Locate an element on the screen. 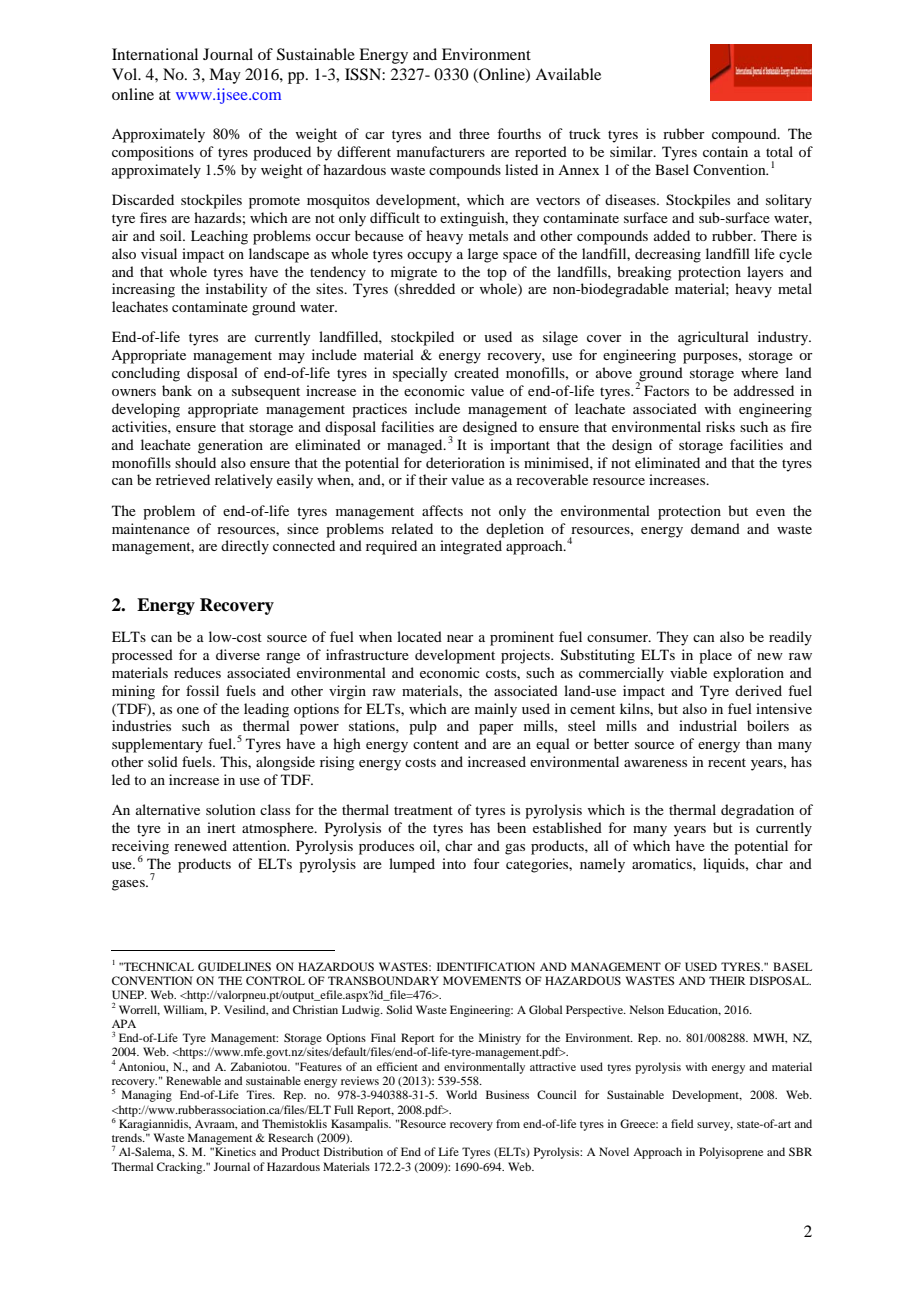  field is located at coordinates (682, 1123).
